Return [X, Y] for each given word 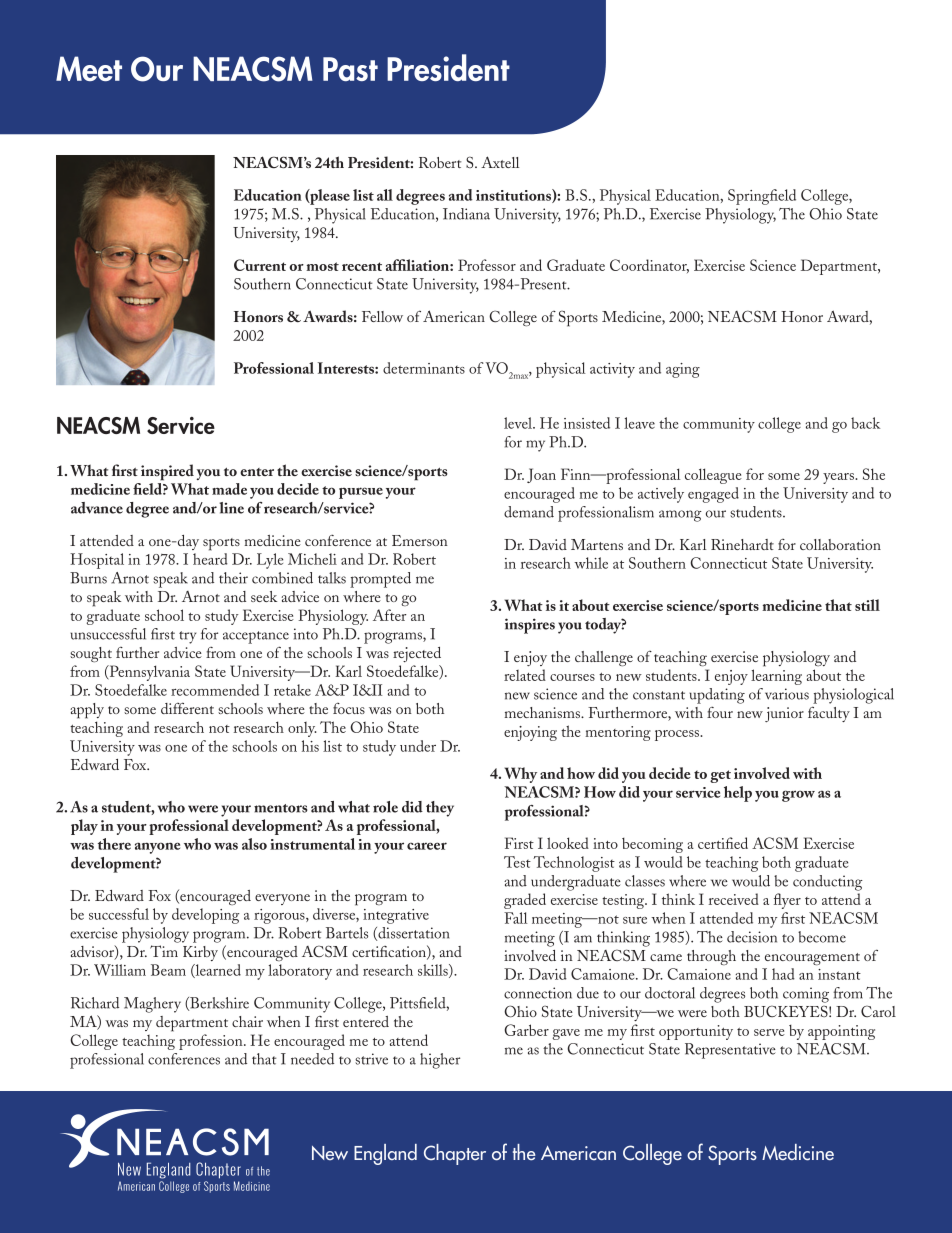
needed [312, 1059]
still [867, 605]
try [187, 637]
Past [350, 69]
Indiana [466, 214]
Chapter [455, 1154]
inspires [530, 626]
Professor [487, 265]
